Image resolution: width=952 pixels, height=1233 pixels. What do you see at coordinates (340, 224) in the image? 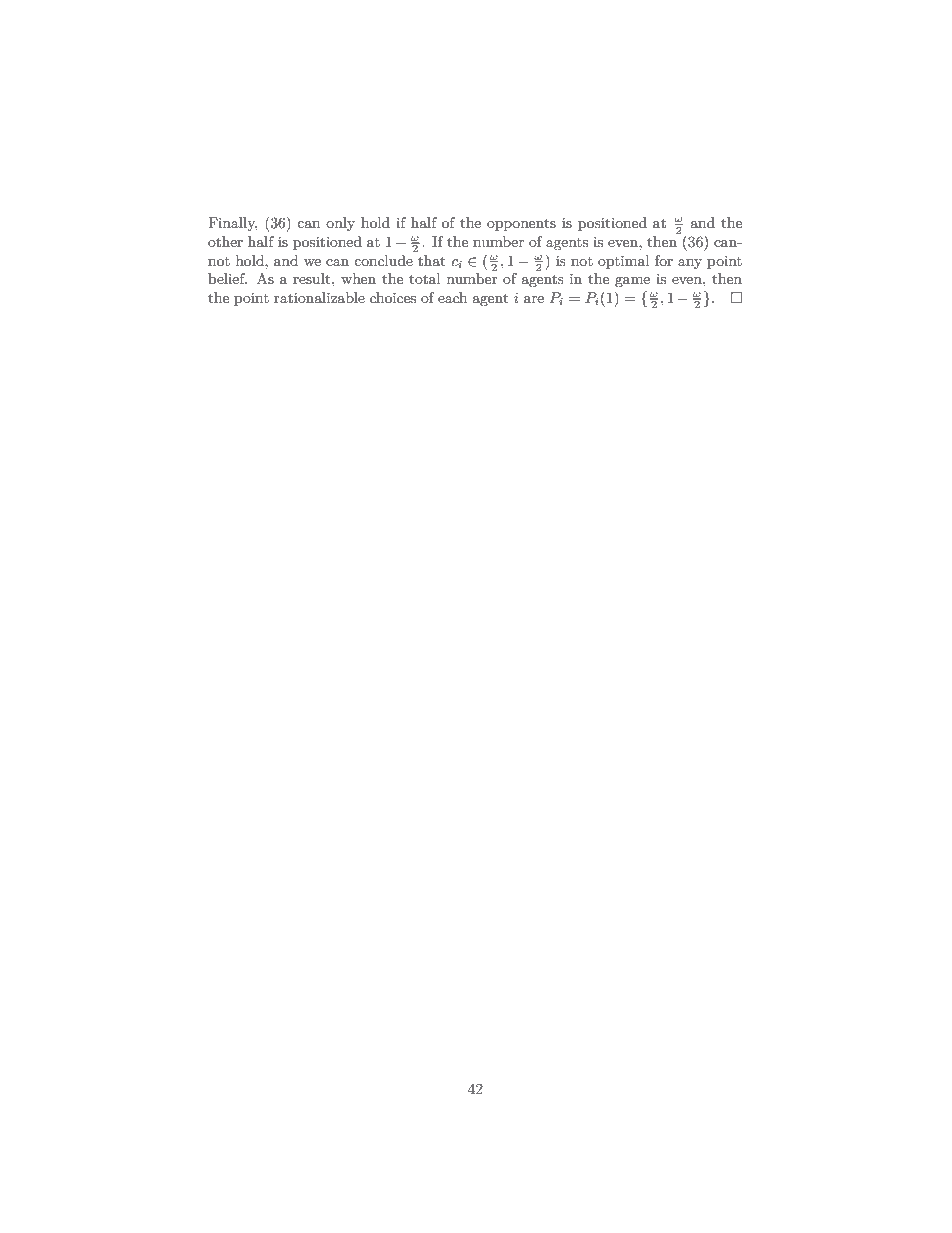
I see `only` at bounding box center [340, 224].
